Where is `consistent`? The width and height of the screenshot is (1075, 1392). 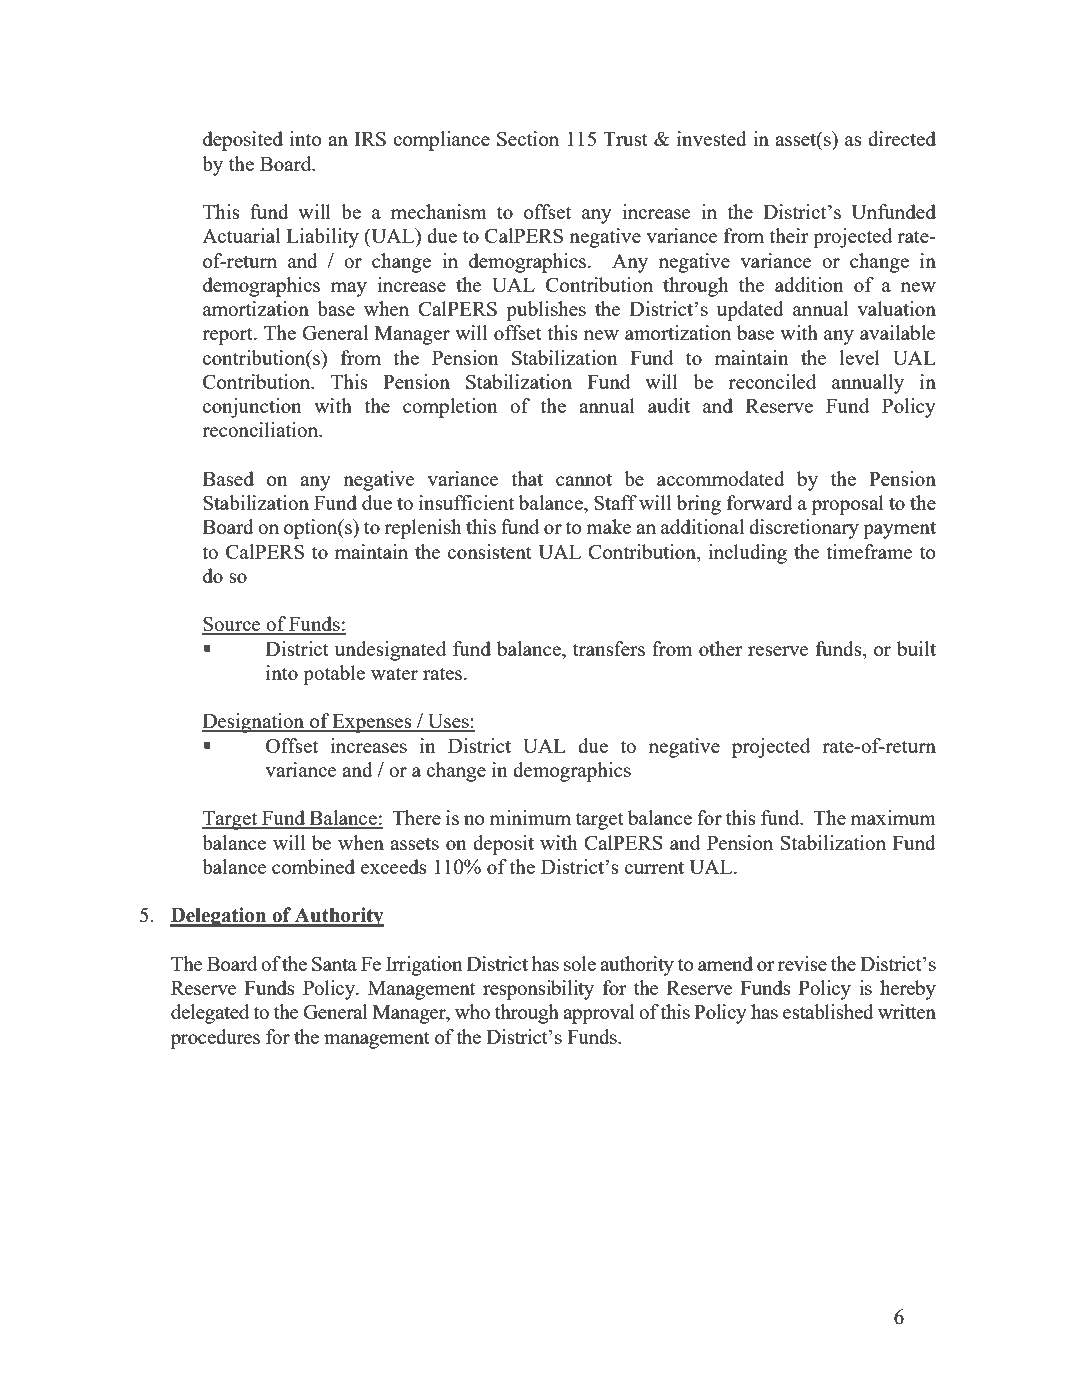
consistent is located at coordinates (490, 551).
